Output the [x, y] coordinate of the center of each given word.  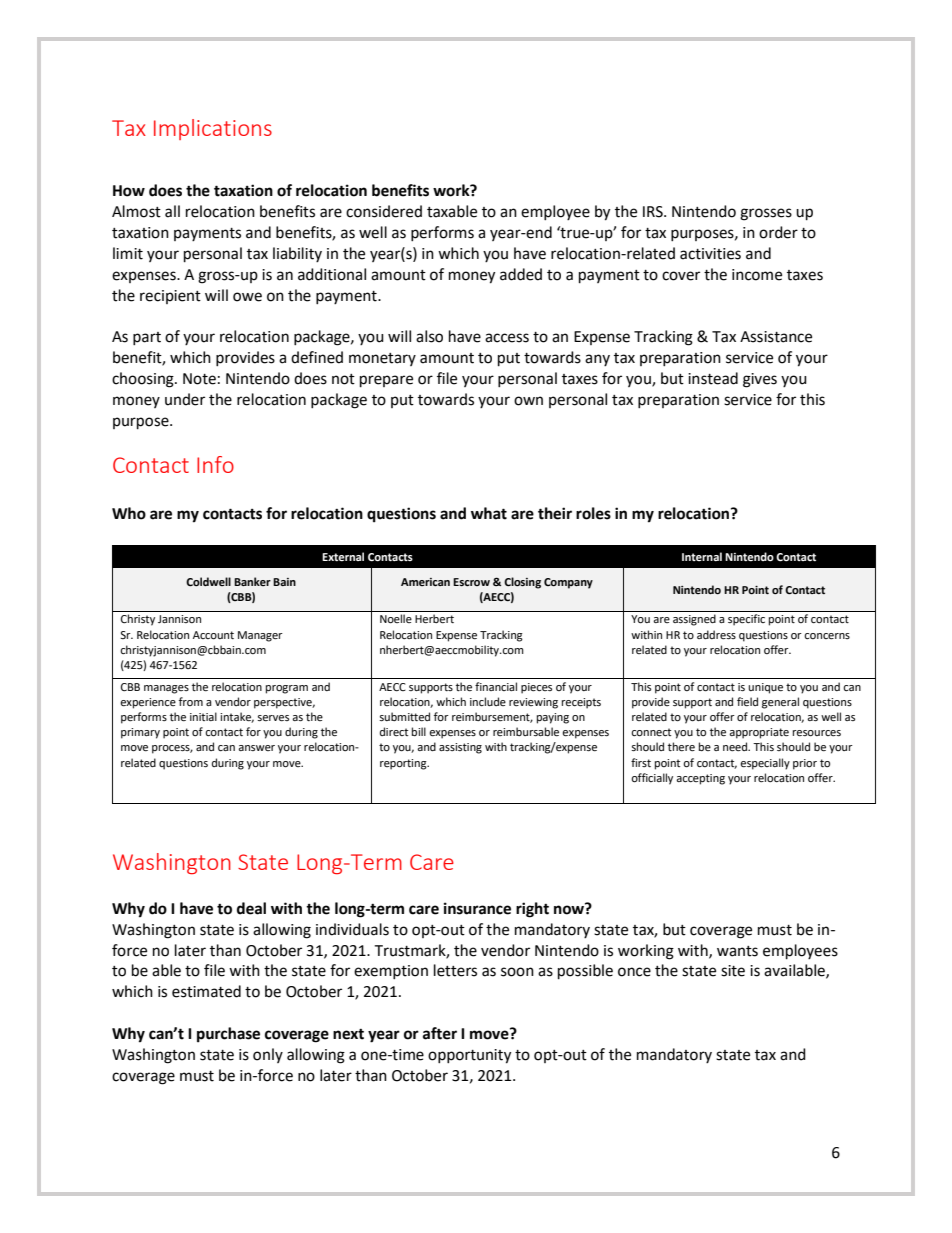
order [778, 232]
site [733, 971]
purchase [228, 1035]
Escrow [471, 582]
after [440, 1033]
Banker [252, 581]
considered [384, 211]
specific [746, 619]
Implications [213, 129]
